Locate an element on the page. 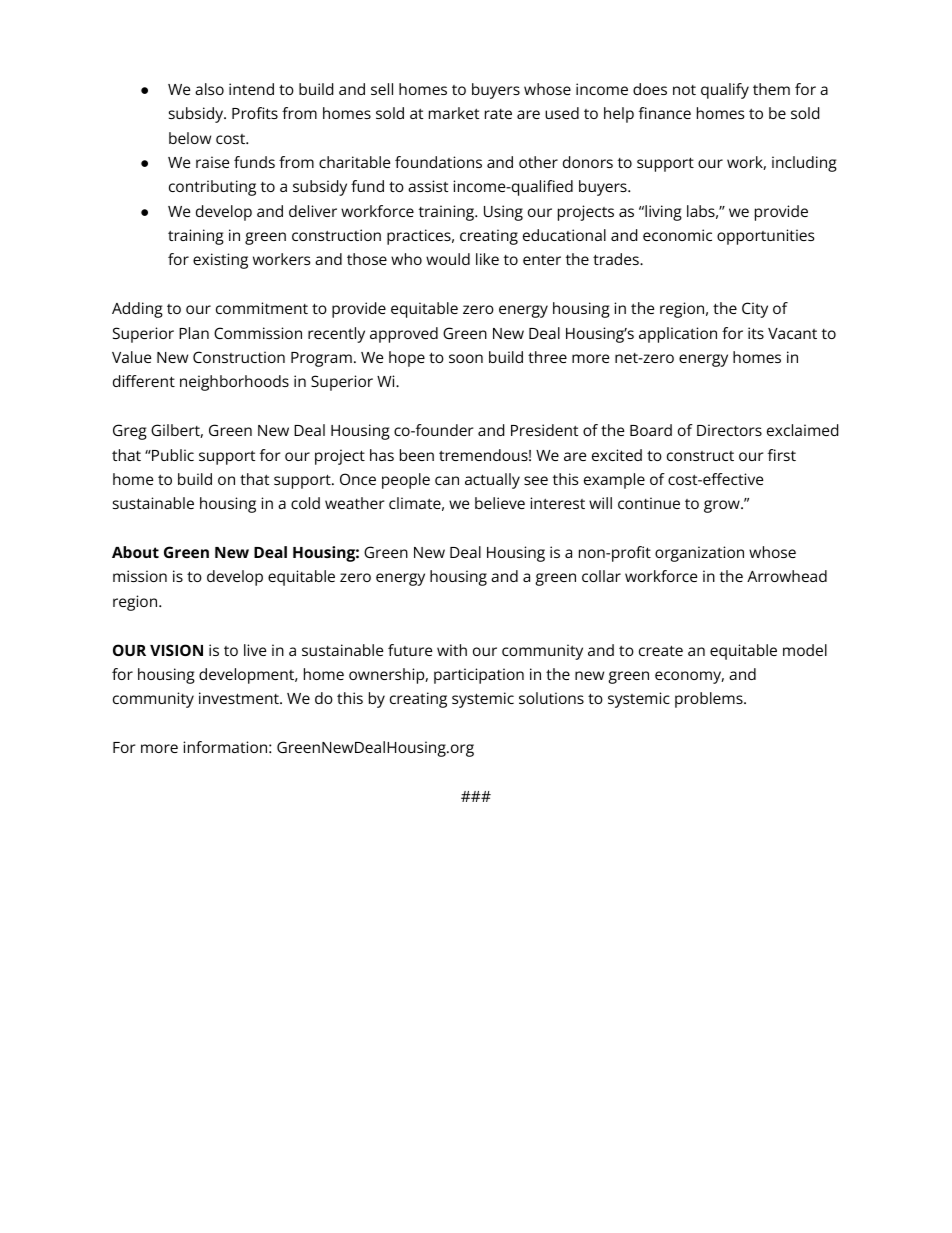 The height and width of the document is (1233, 952). would is located at coordinates (448, 259).
